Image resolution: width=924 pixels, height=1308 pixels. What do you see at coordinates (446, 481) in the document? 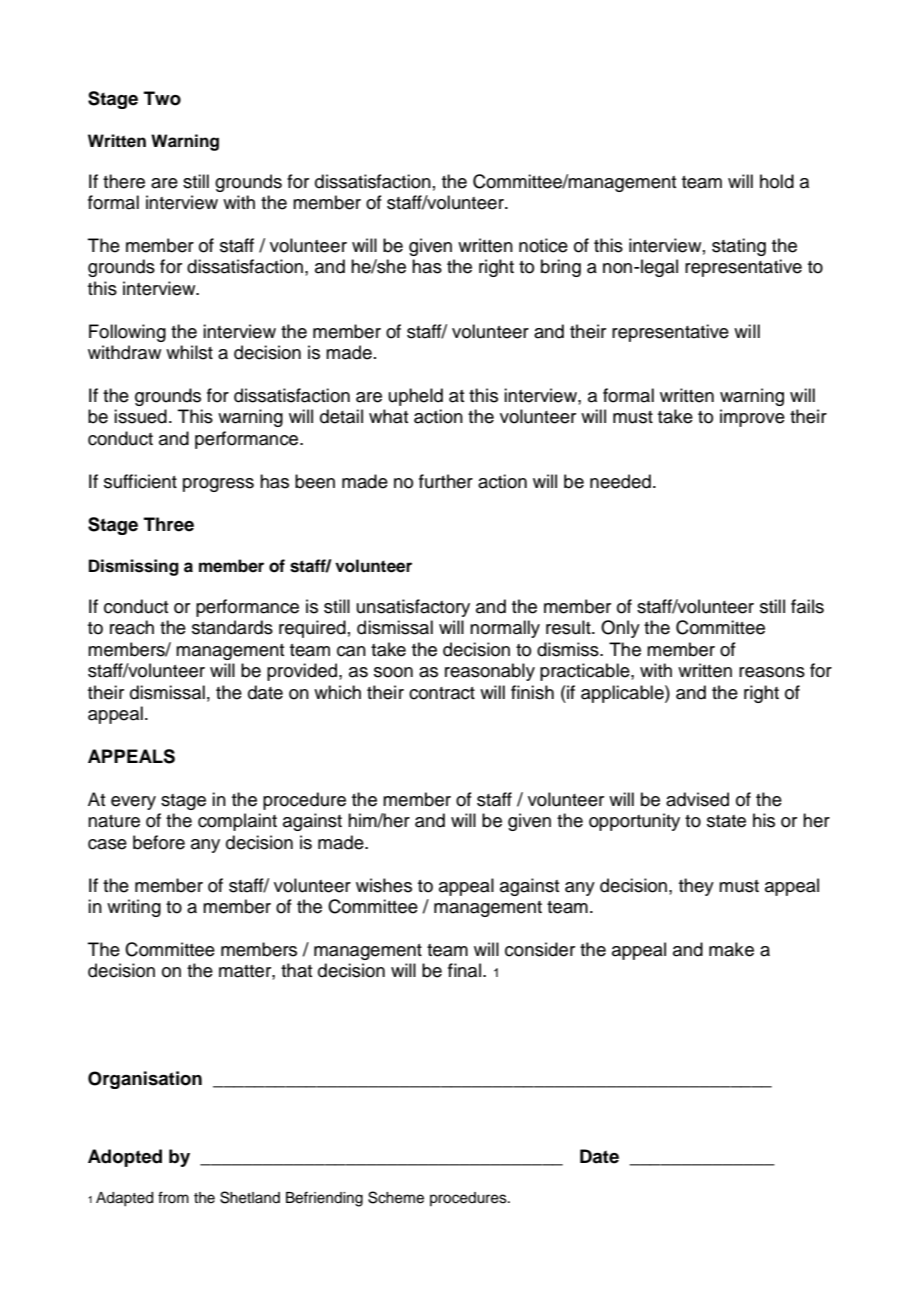
I see `further` at bounding box center [446, 481].
